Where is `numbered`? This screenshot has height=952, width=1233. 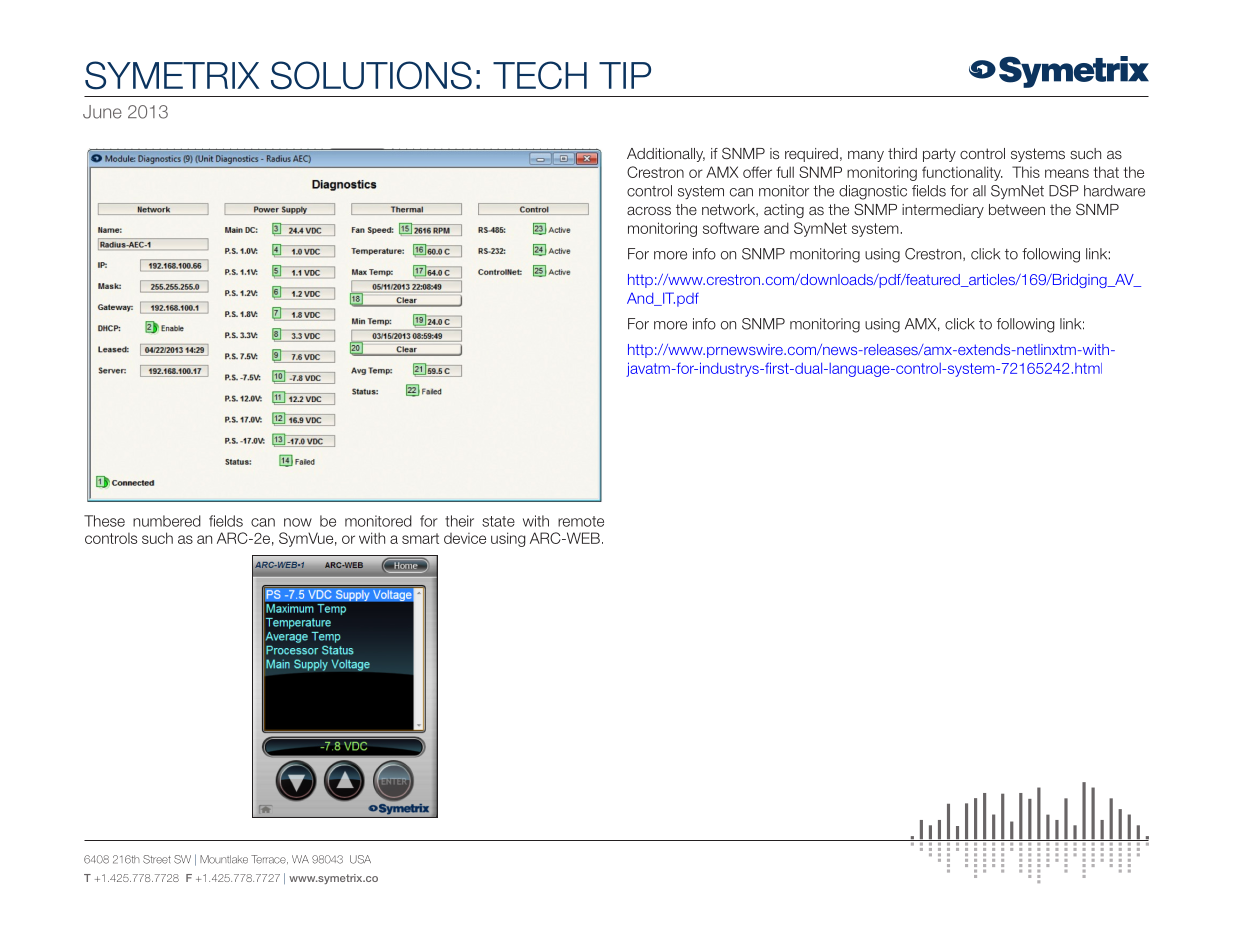
numbered is located at coordinates (167, 521).
